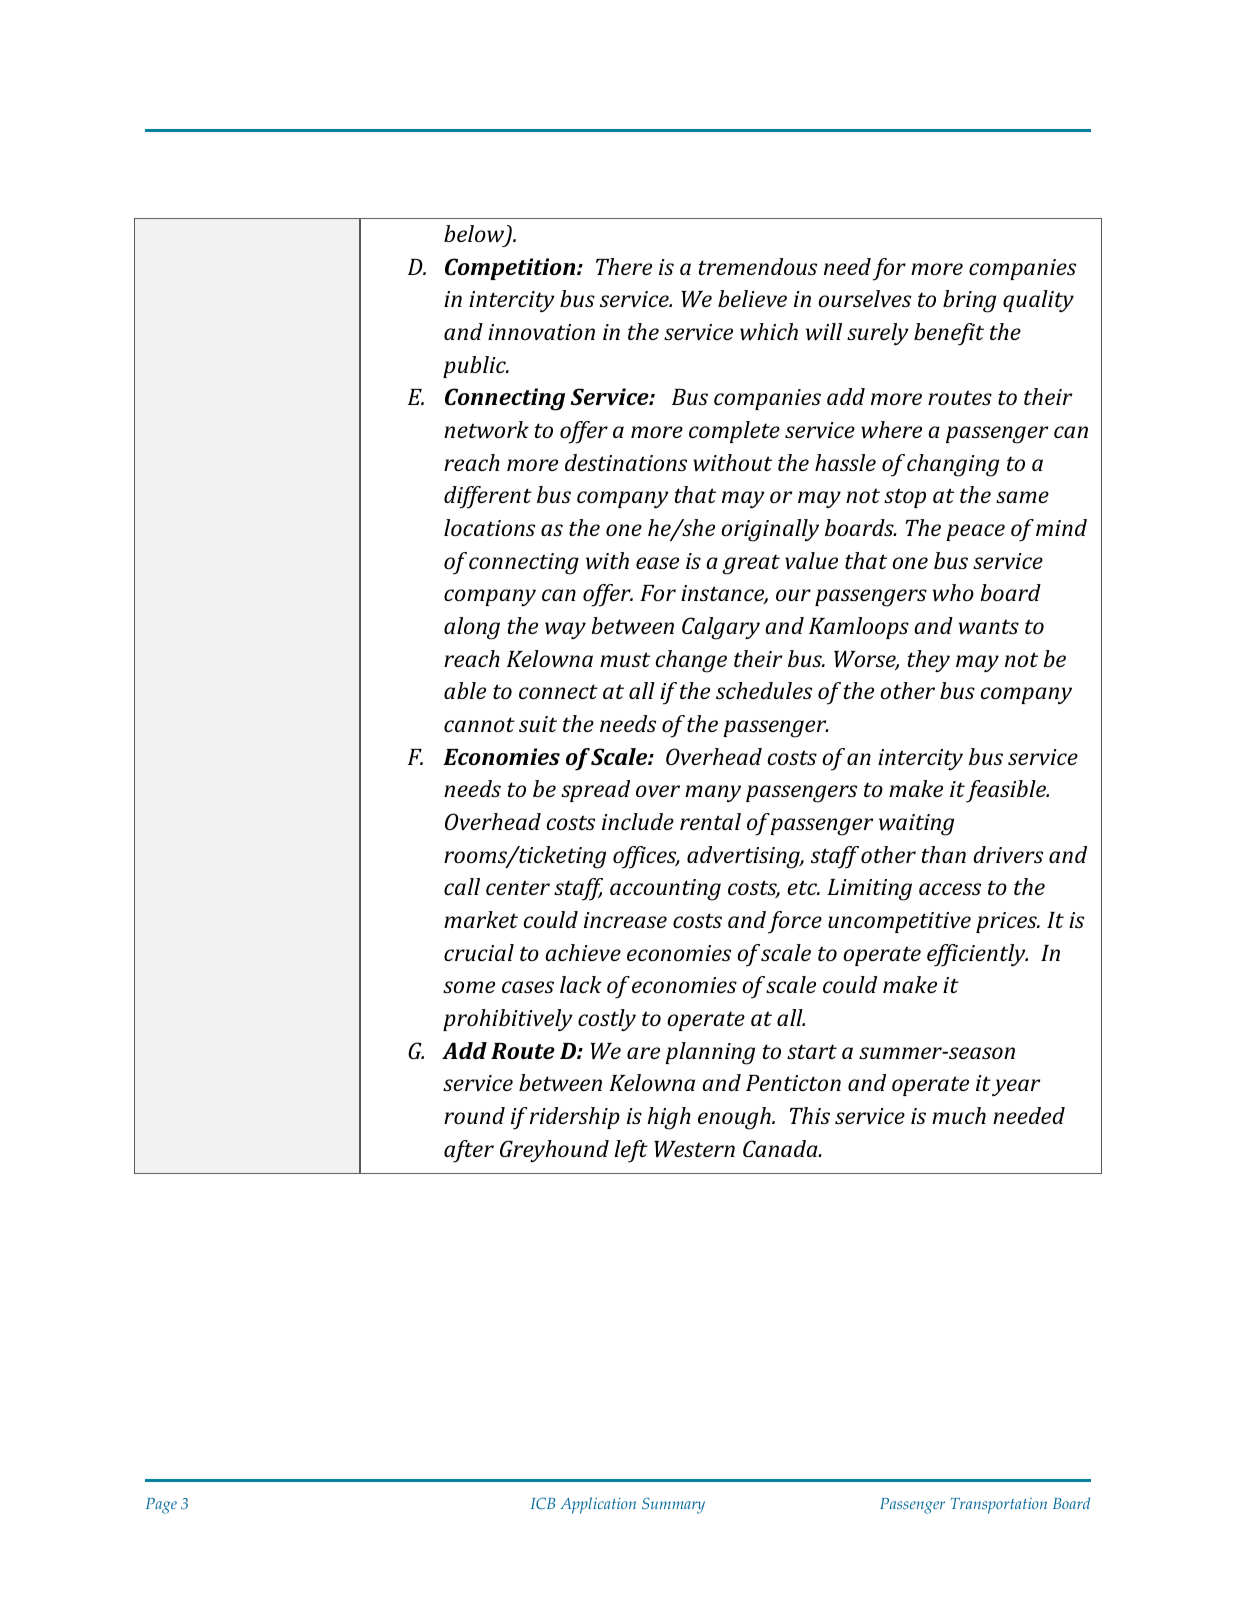  Describe the element at coordinates (969, 301) in the page. I see `bring` at that location.
